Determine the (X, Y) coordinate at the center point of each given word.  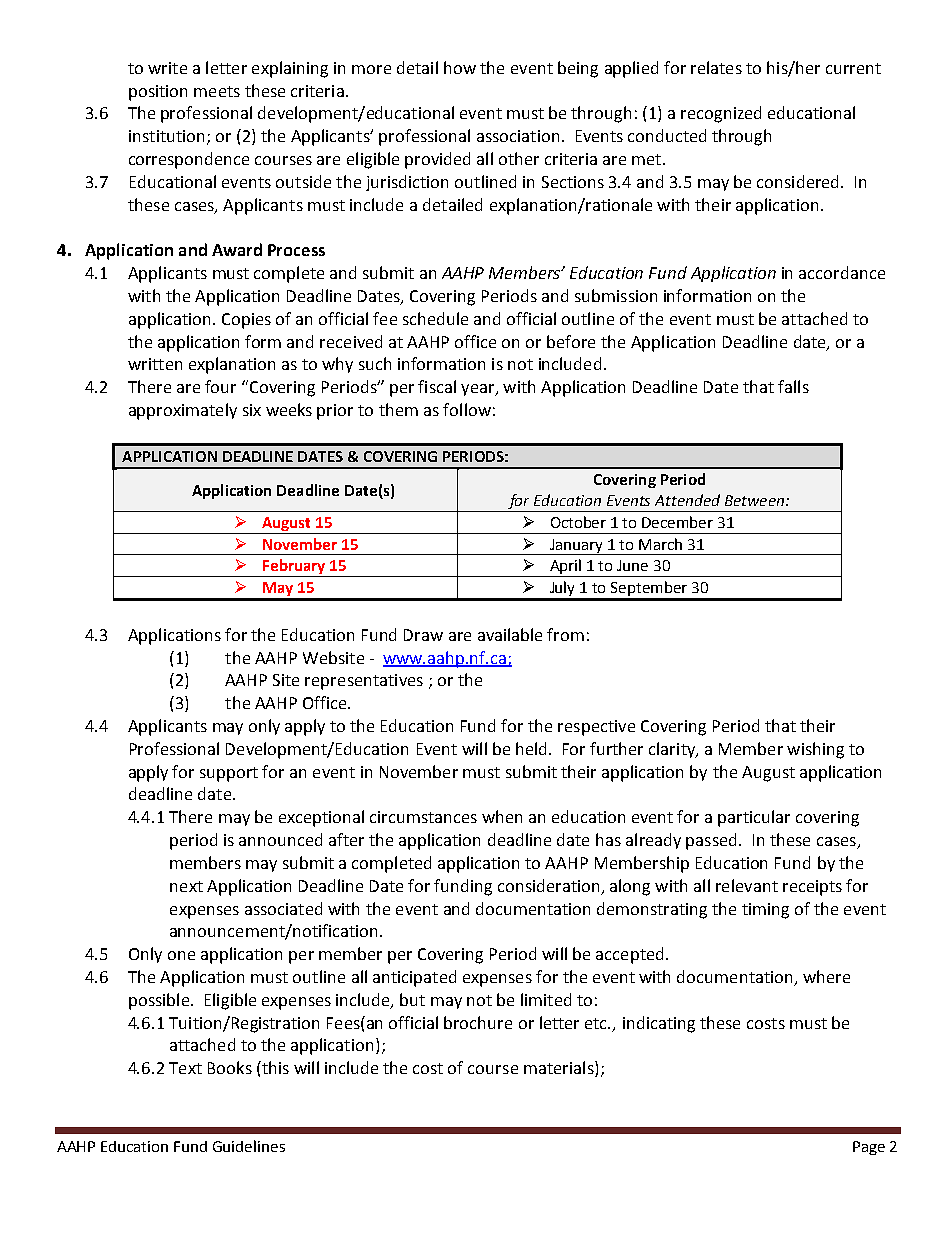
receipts (812, 888)
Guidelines (249, 1146)
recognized (721, 114)
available (510, 634)
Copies (246, 321)
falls (793, 386)
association (518, 136)
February (294, 568)
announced (280, 839)
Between (754, 500)
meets (217, 91)
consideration (548, 885)
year (479, 390)
